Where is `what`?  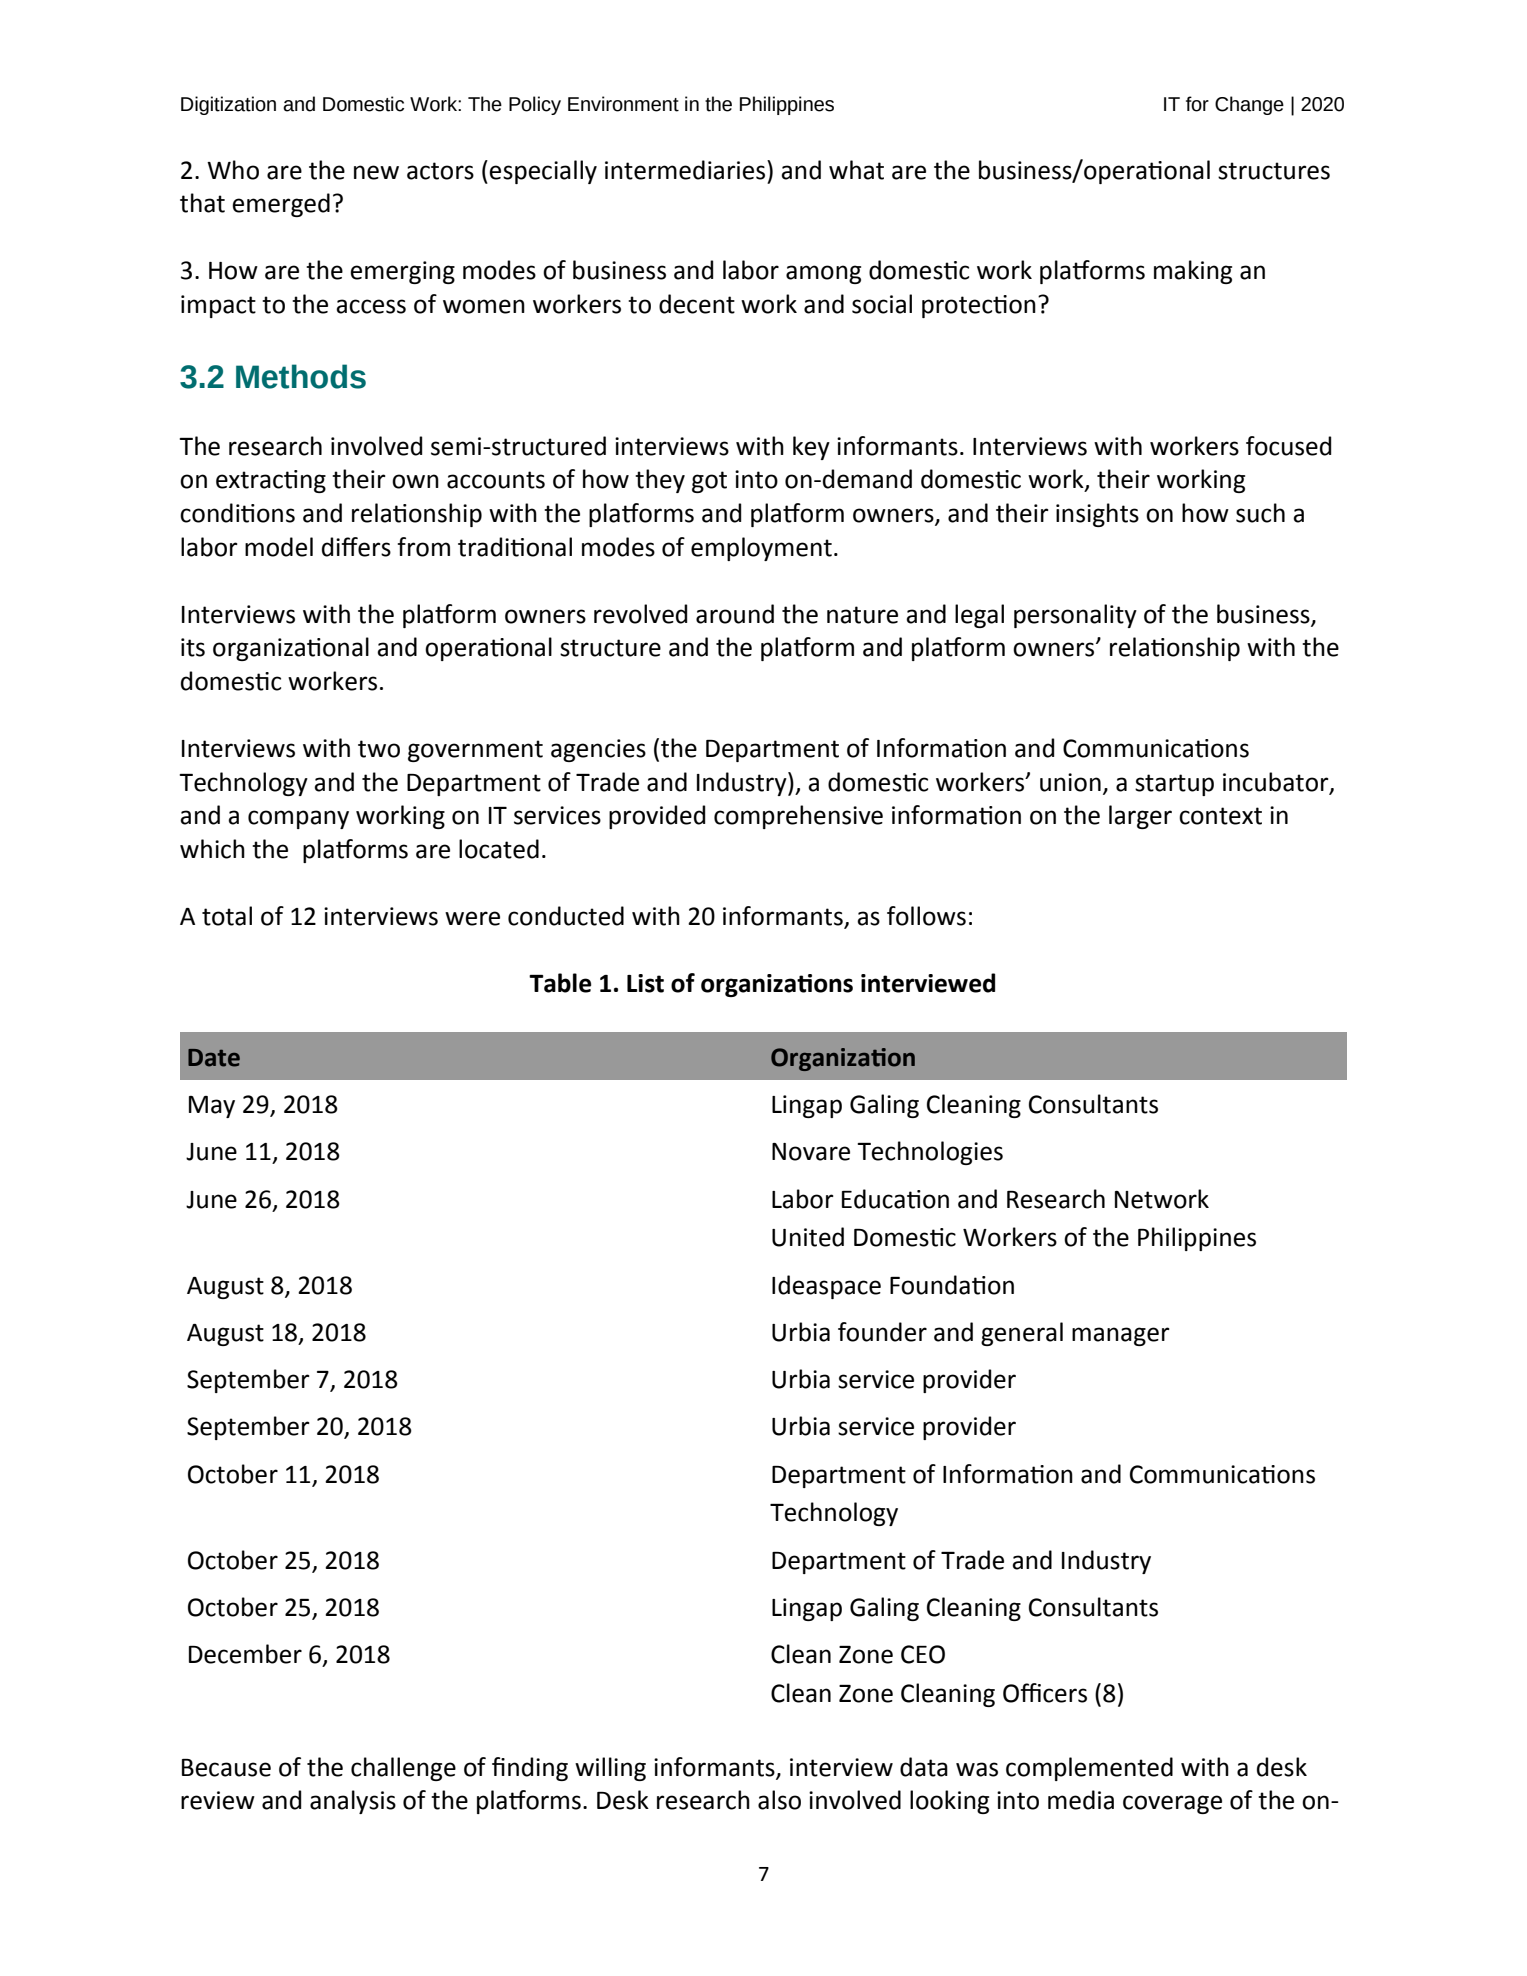
what is located at coordinates (856, 170).
